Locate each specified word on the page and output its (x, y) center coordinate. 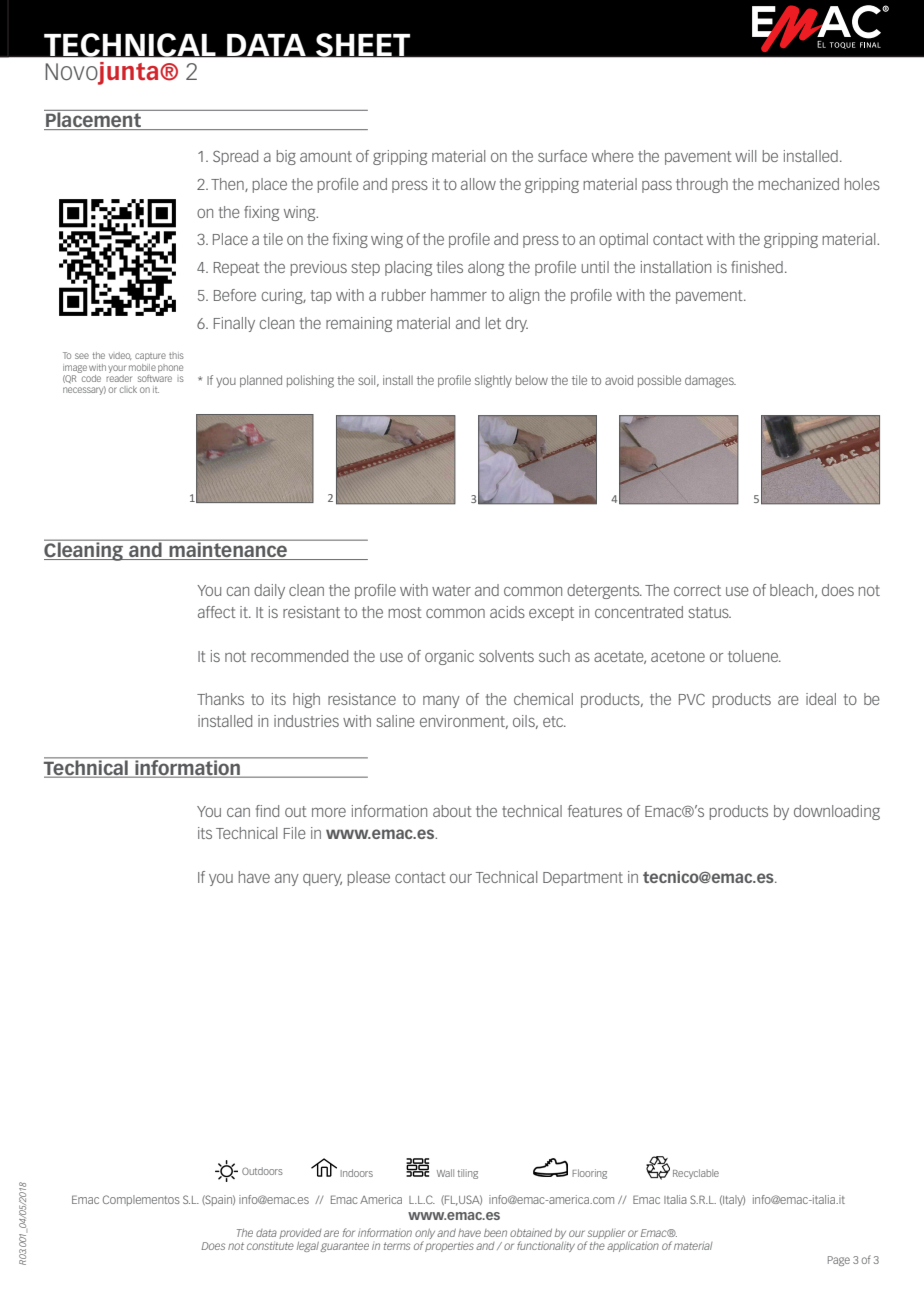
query (322, 880)
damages (710, 381)
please (369, 878)
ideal (821, 699)
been (495, 1233)
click (128, 389)
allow (478, 184)
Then (228, 185)
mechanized (798, 184)
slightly (493, 381)
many (441, 702)
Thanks (220, 699)
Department (583, 879)
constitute (270, 1245)
